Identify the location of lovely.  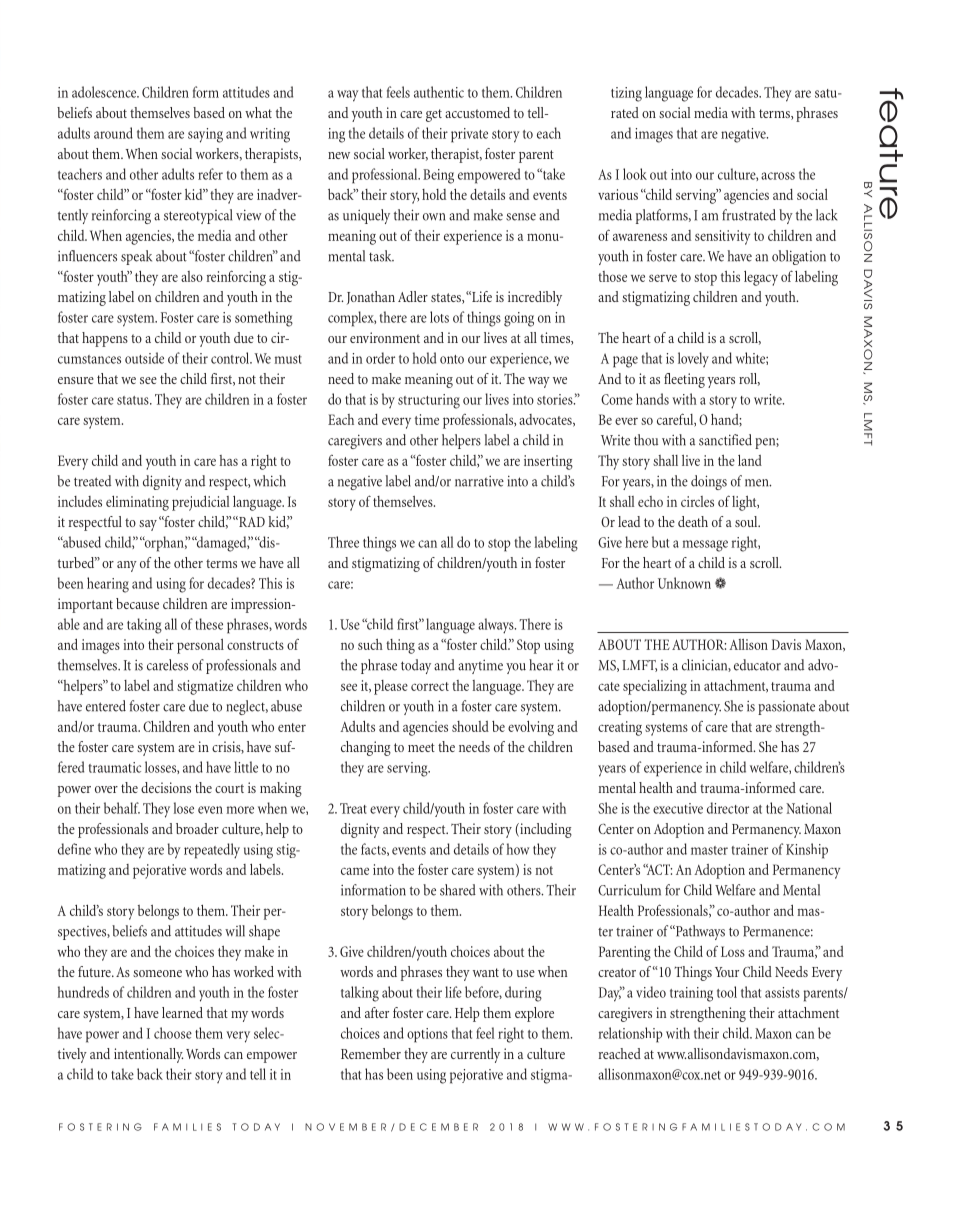
(693, 359).
